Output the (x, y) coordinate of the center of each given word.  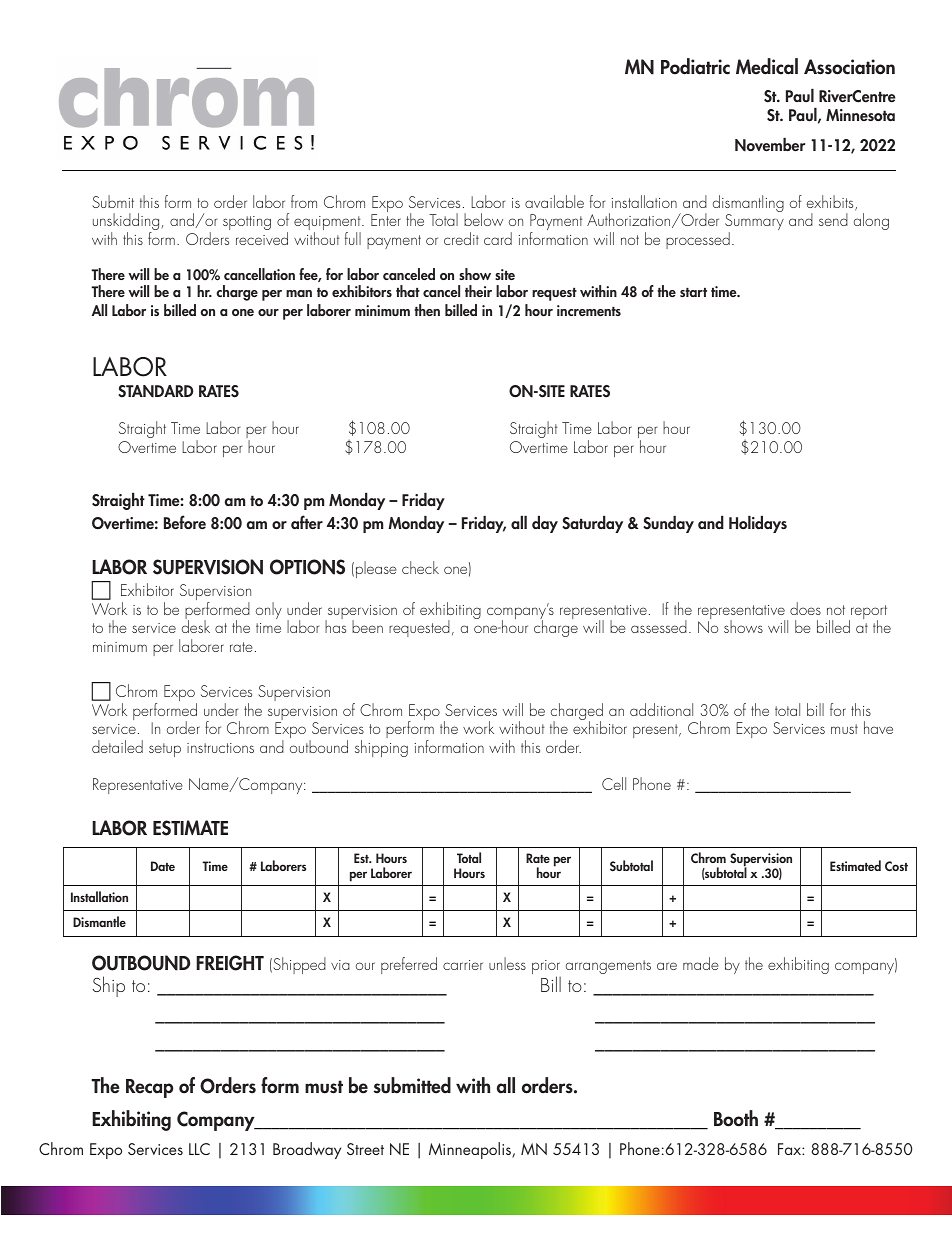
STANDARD (155, 391)
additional (661, 709)
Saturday (592, 524)
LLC (199, 1149)
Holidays (758, 524)
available (554, 201)
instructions (220, 748)
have (878, 727)
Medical (767, 66)
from (304, 201)
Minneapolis (471, 1150)
